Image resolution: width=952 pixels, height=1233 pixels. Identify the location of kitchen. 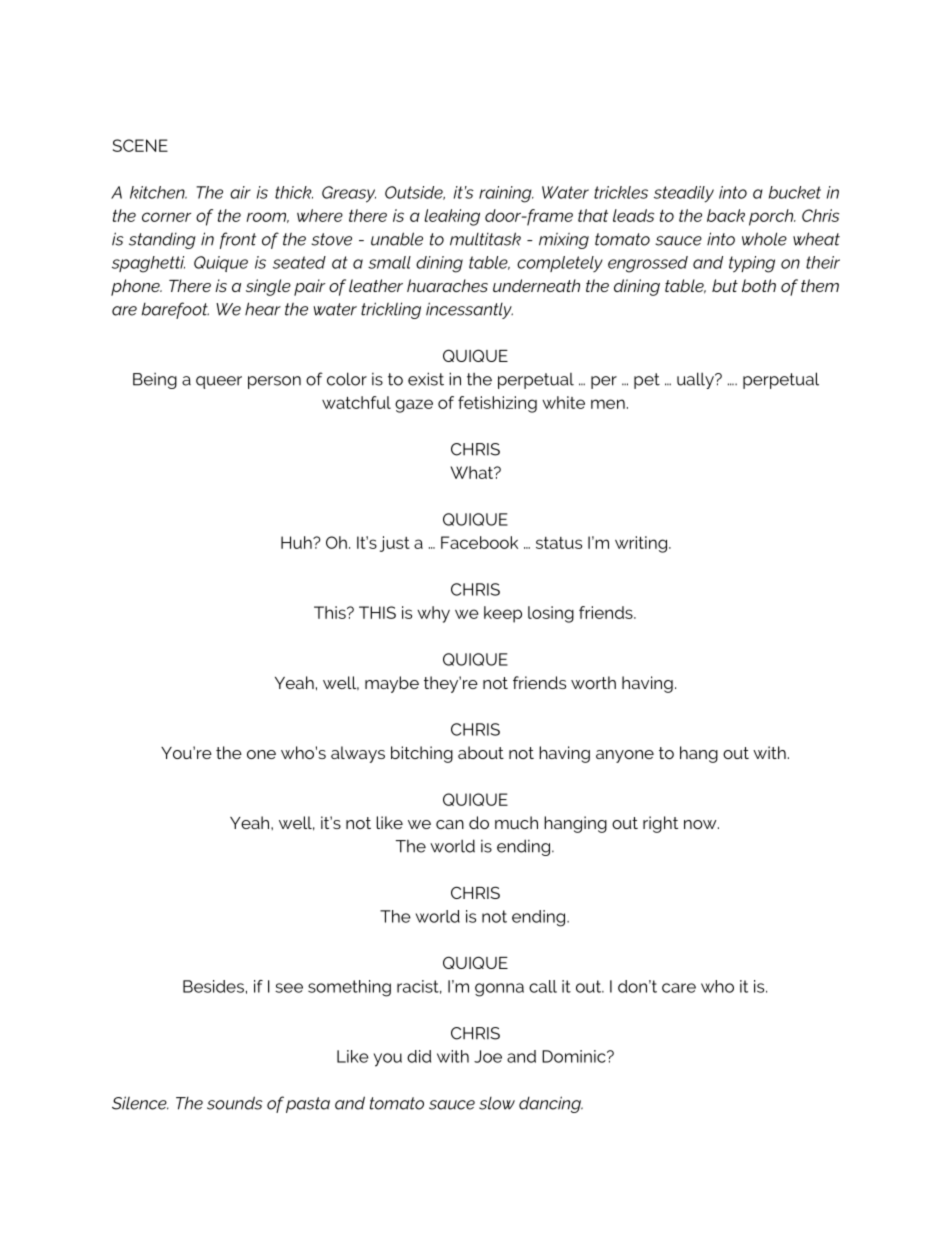
(158, 192).
